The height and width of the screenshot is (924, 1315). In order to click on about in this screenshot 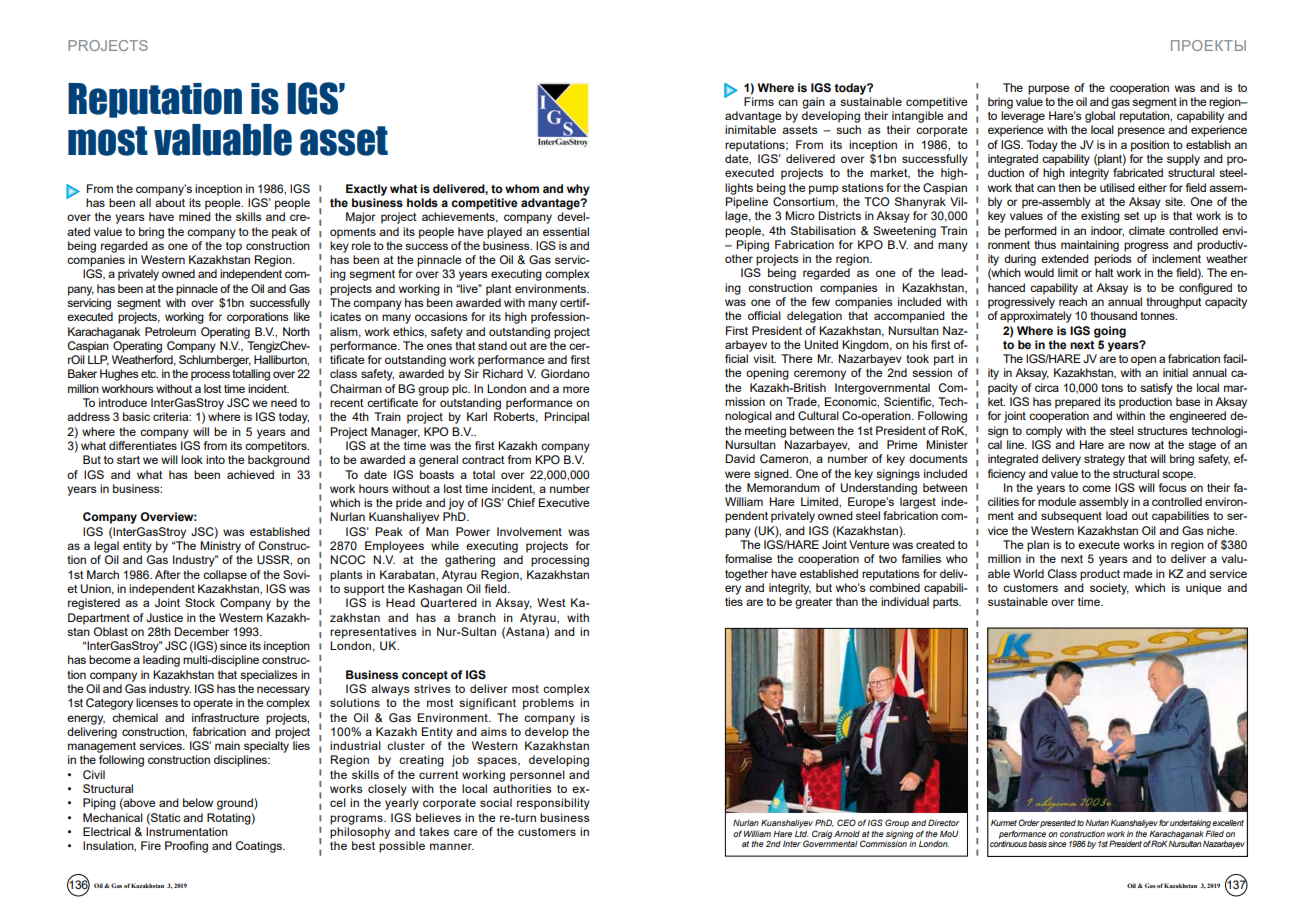, I will do `click(170, 202)`.
